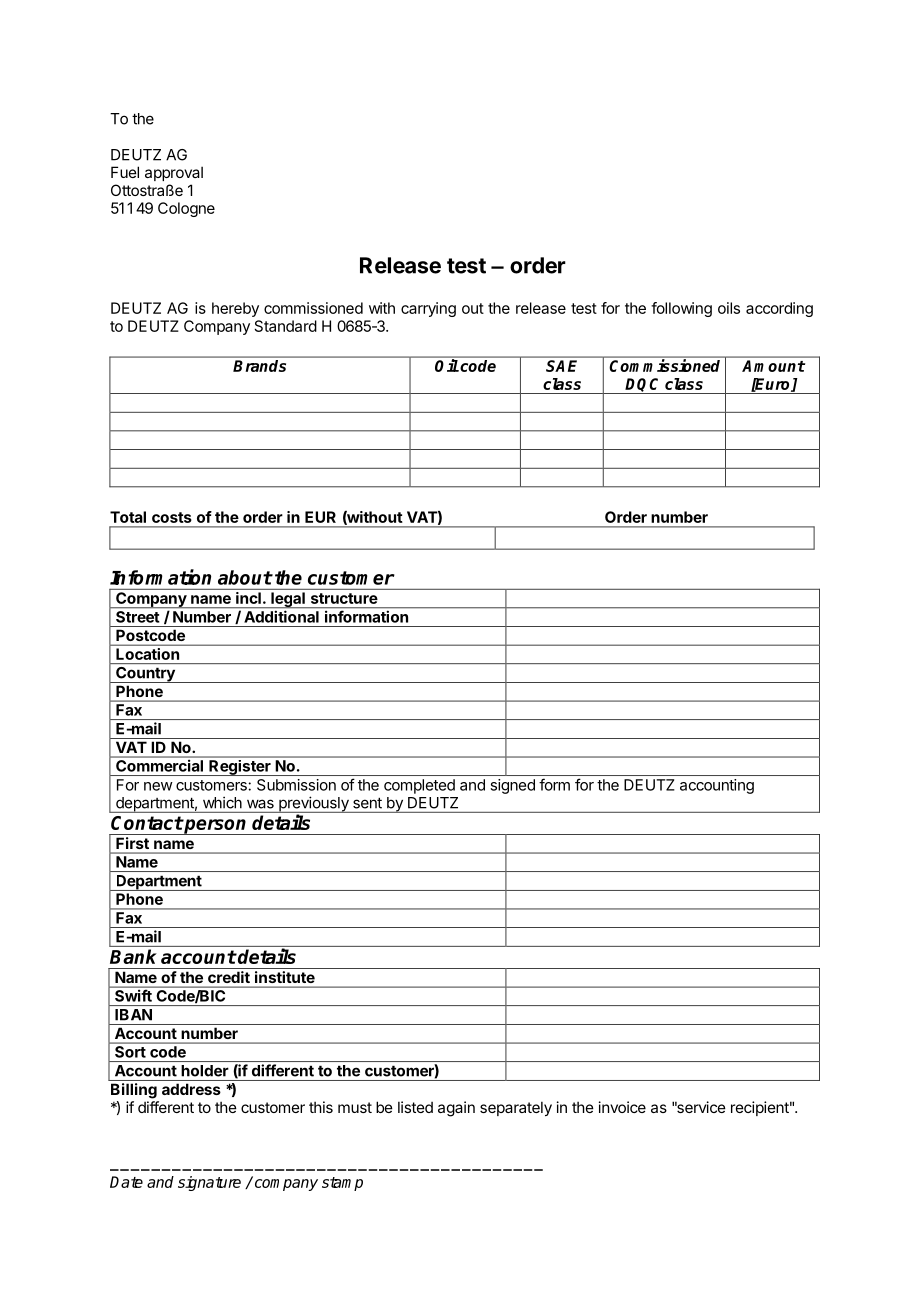 Image resolution: width=924 pixels, height=1308 pixels. I want to click on Bank, so click(133, 956).
